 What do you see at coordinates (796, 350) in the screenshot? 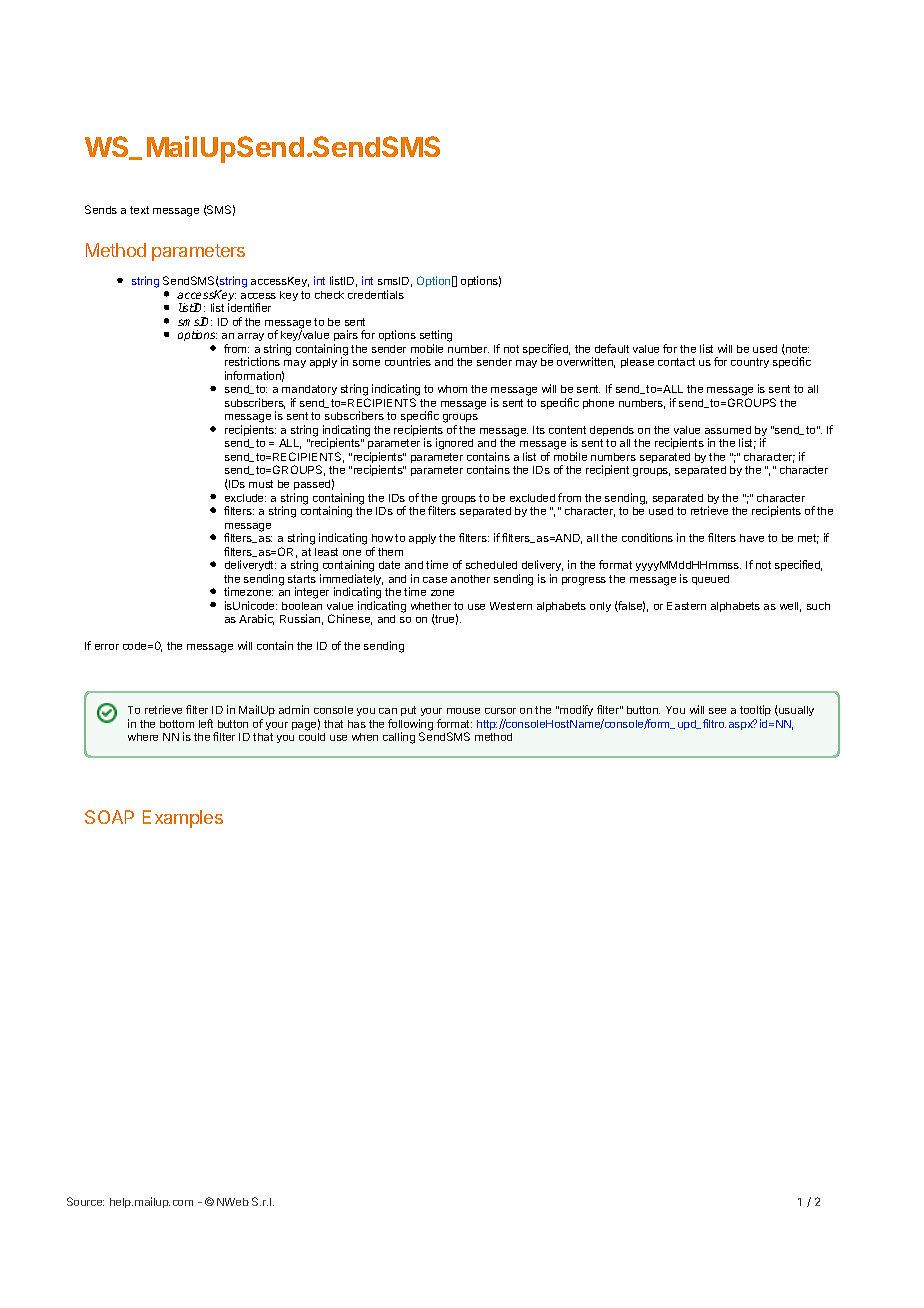
I see `note` at bounding box center [796, 350].
